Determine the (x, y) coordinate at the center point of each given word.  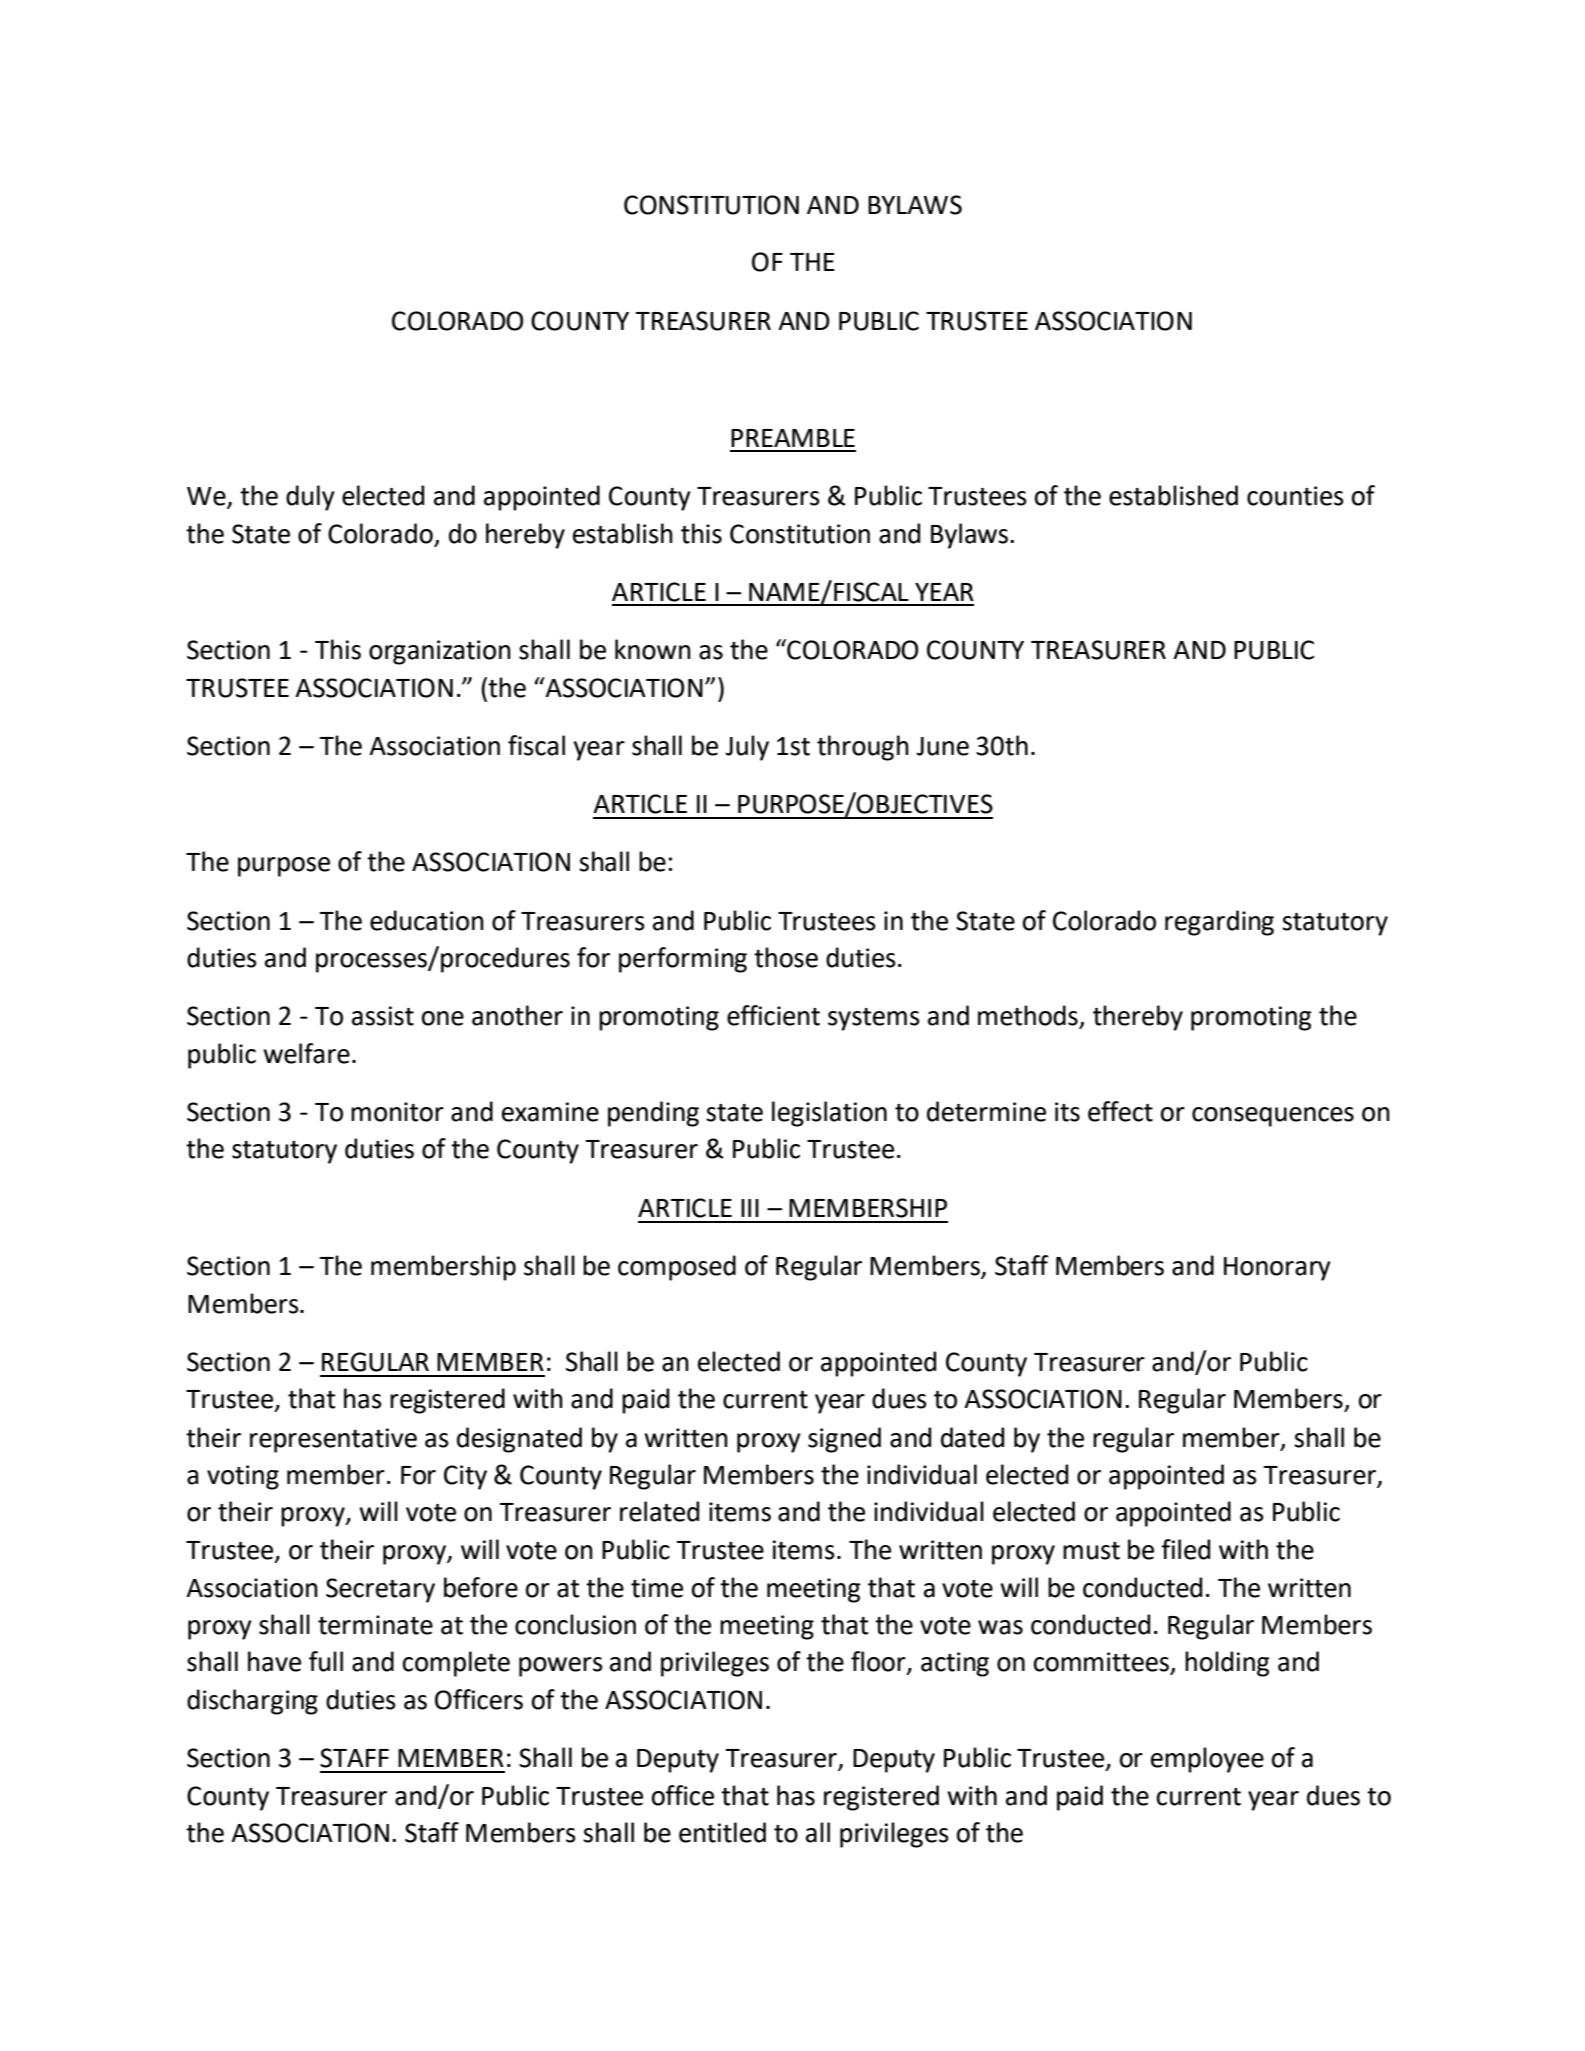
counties (1295, 496)
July (747, 748)
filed (1185, 1549)
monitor (397, 1112)
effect (1120, 1111)
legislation (829, 1114)
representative (333, 1440)
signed (844, 1440)
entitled (722, 1832)
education (427, 920)
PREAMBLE (793, 438)
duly (310, 498)
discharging (252, 1702)
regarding (1219, 923)
